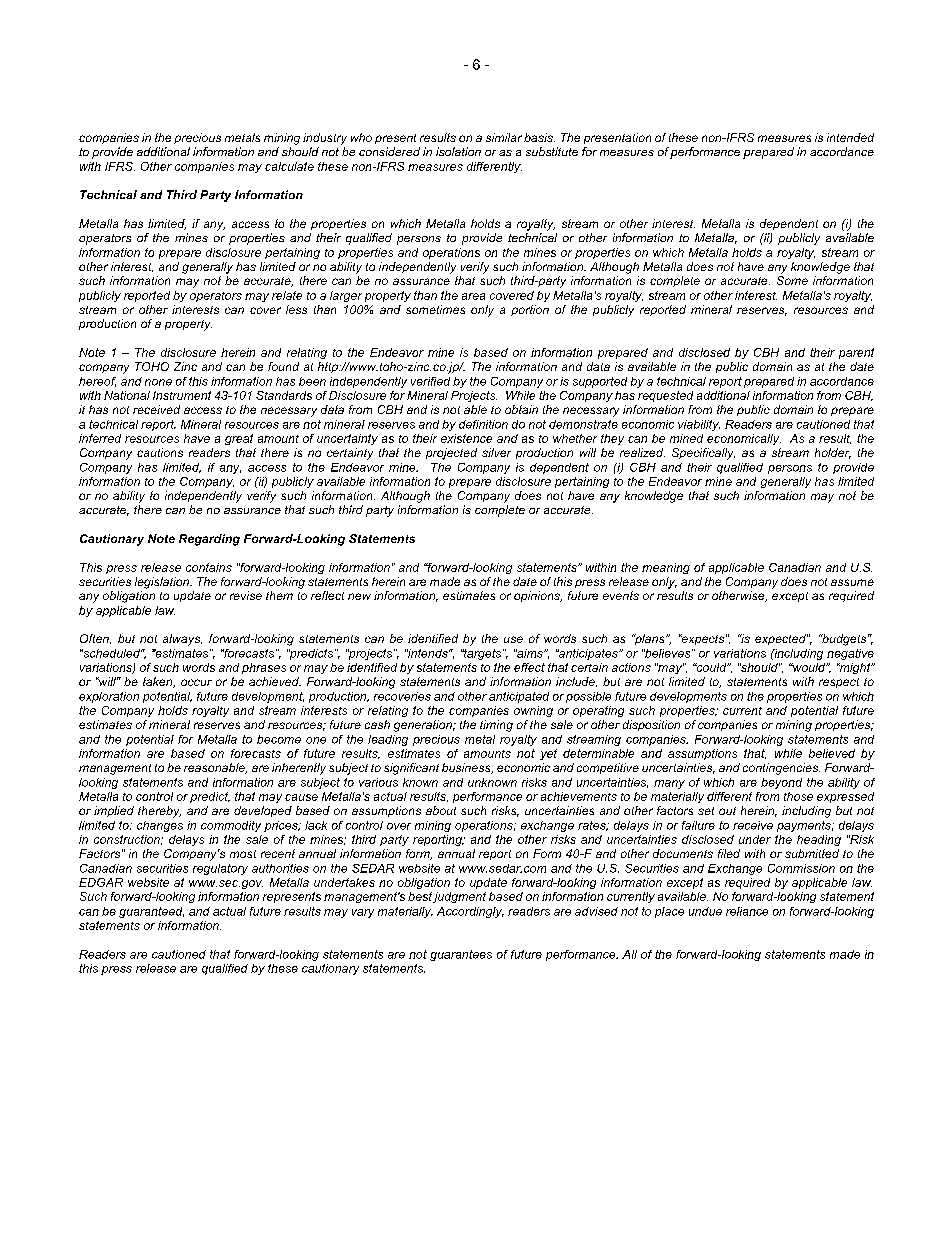  I want to click on isolation, so click(458, 151).
